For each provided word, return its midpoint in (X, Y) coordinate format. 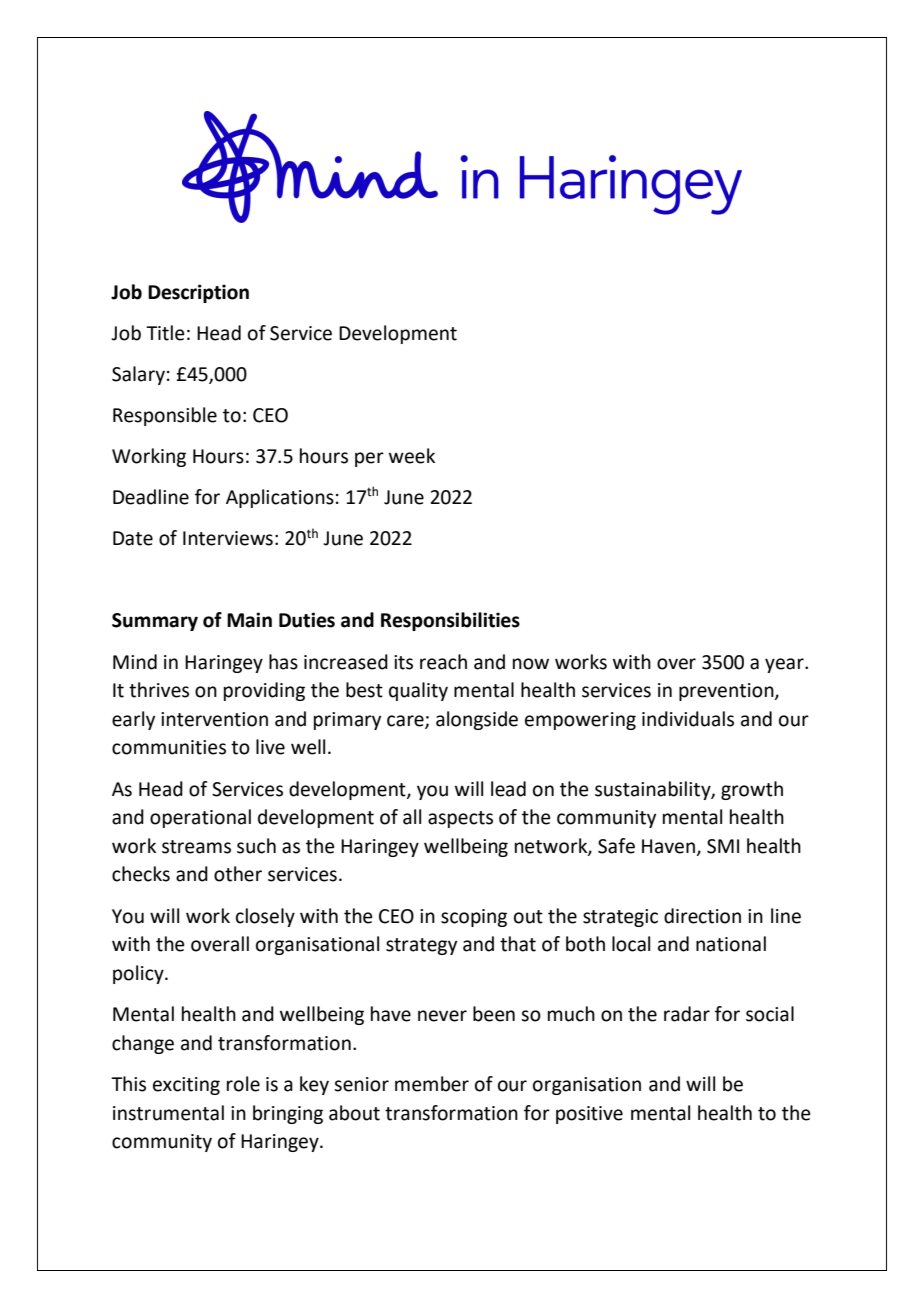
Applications (280, 498)
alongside (477, 720)
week (412, 456)
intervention (214, 719)
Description (198, 293)
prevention (727, 692)
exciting (186, 1086)
